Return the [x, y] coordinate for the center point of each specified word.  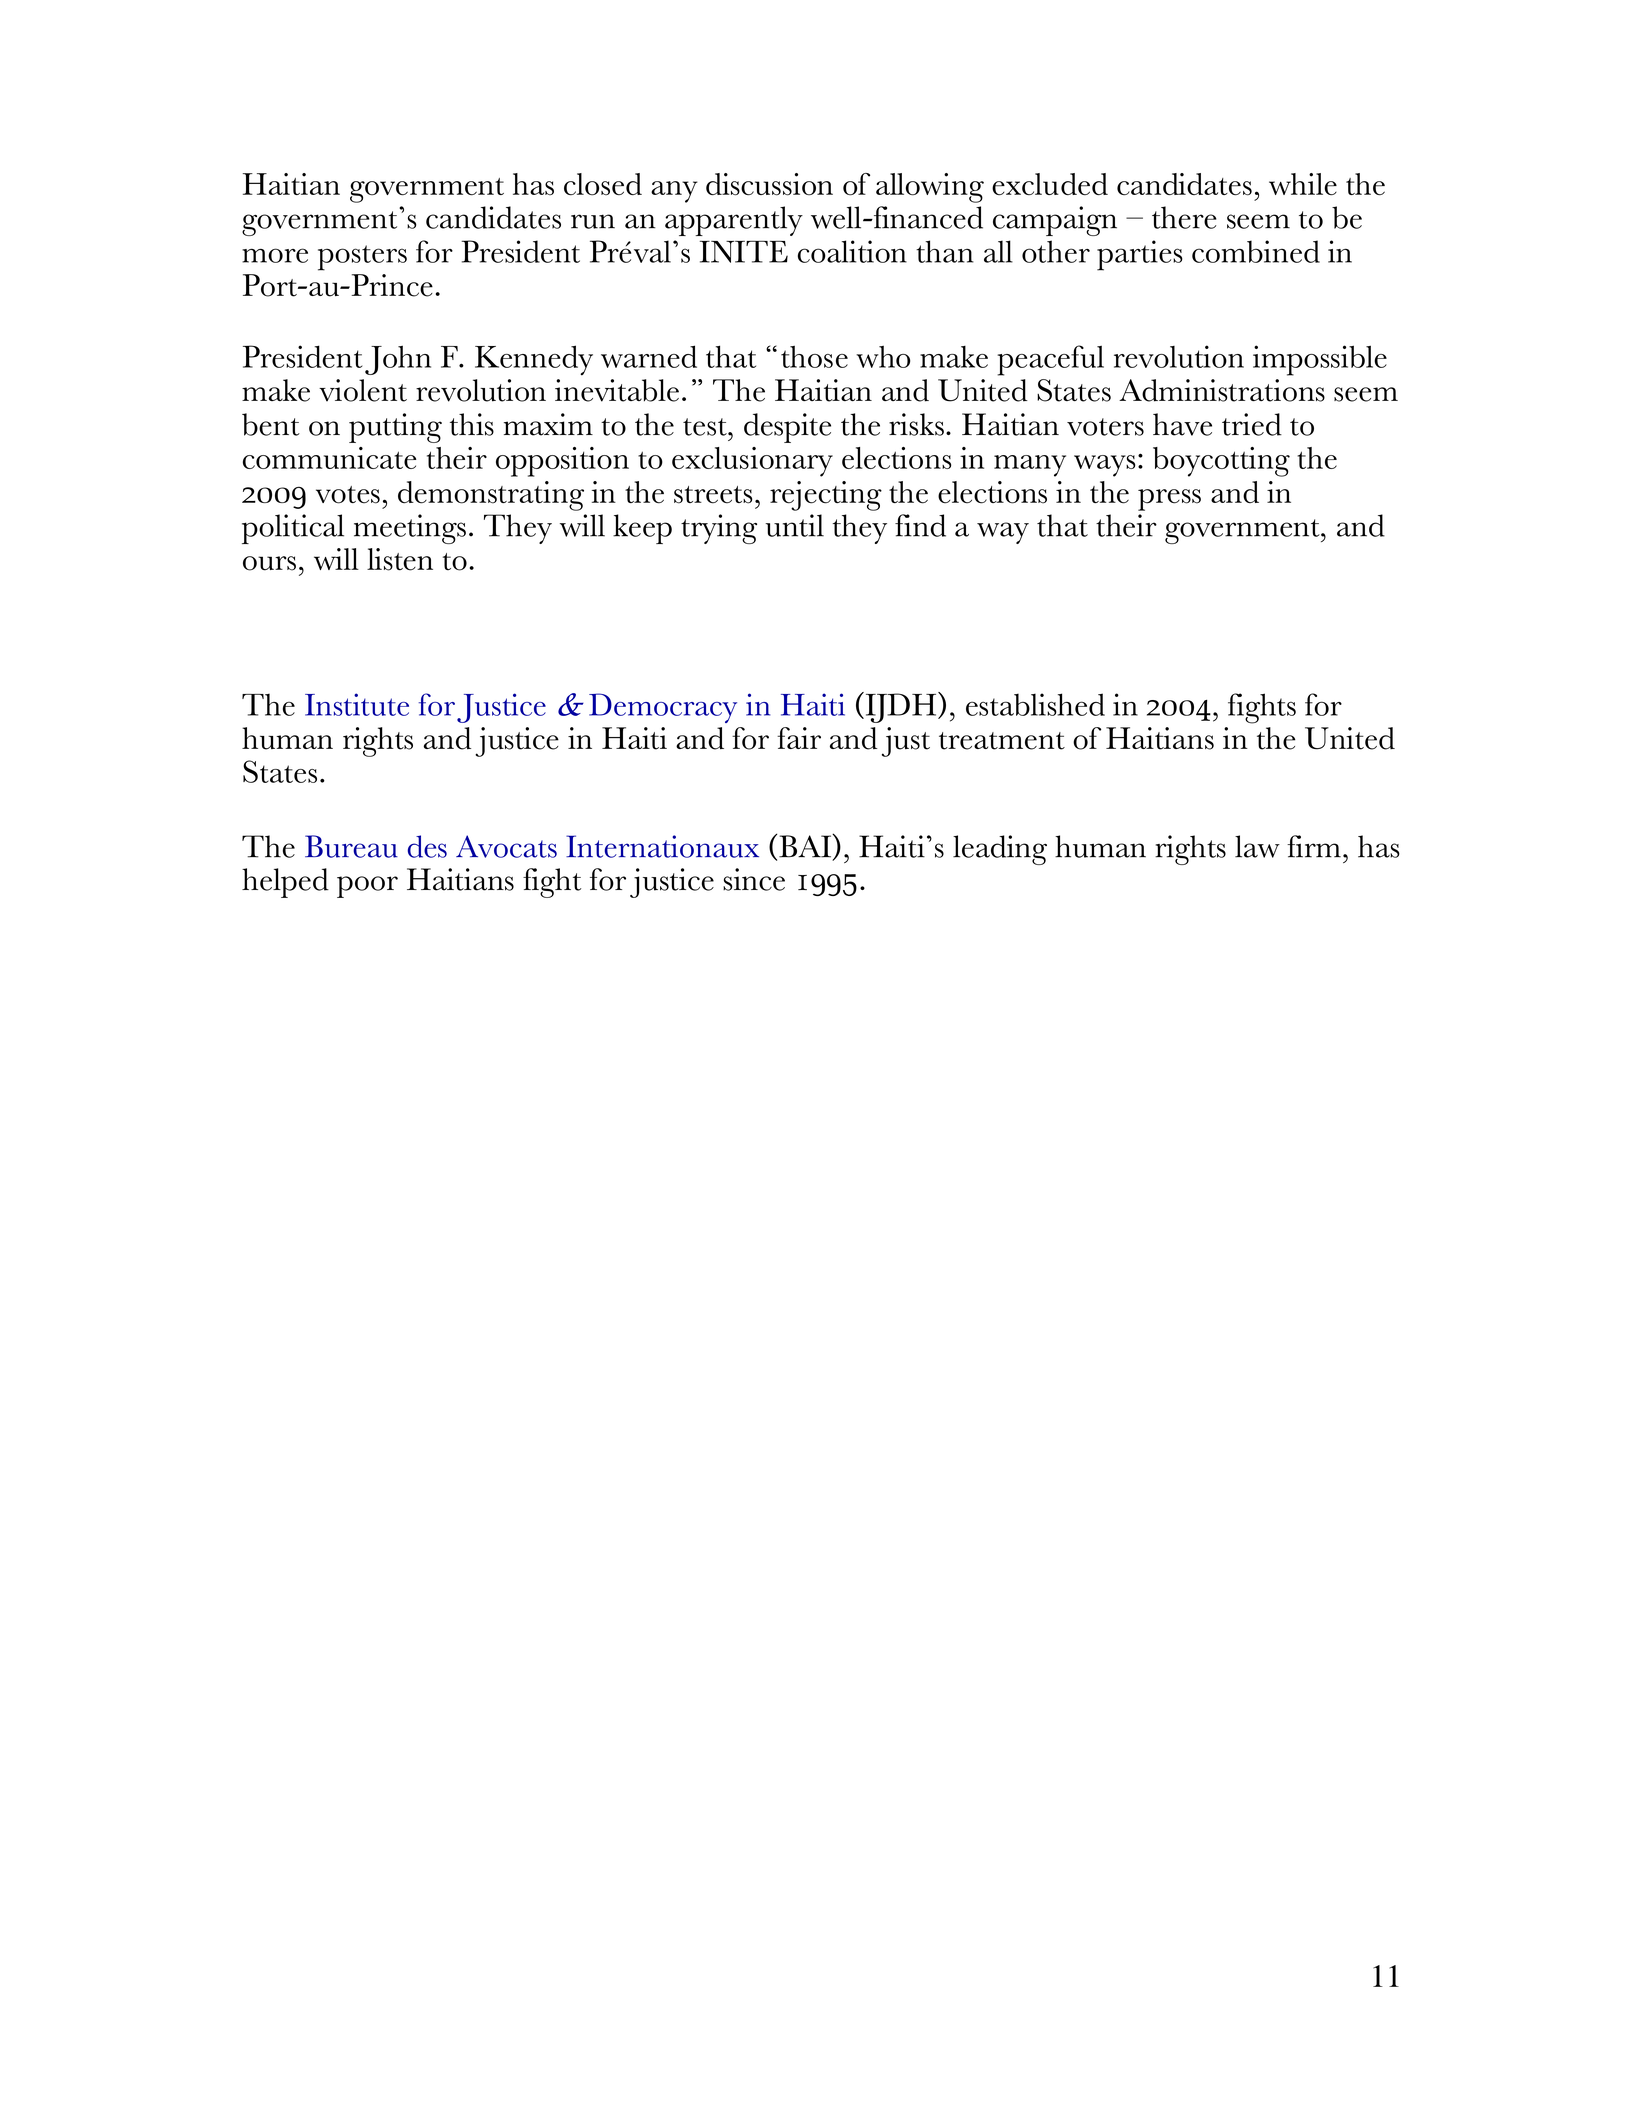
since [754, 879]
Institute [357, 704]
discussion [769, 184]
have [1182, 424]
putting [395, 428]
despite [787, 428]
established [1035, 704]
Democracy [663, 708]
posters [362, 258]
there [1184, 217]
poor [367, 887]
